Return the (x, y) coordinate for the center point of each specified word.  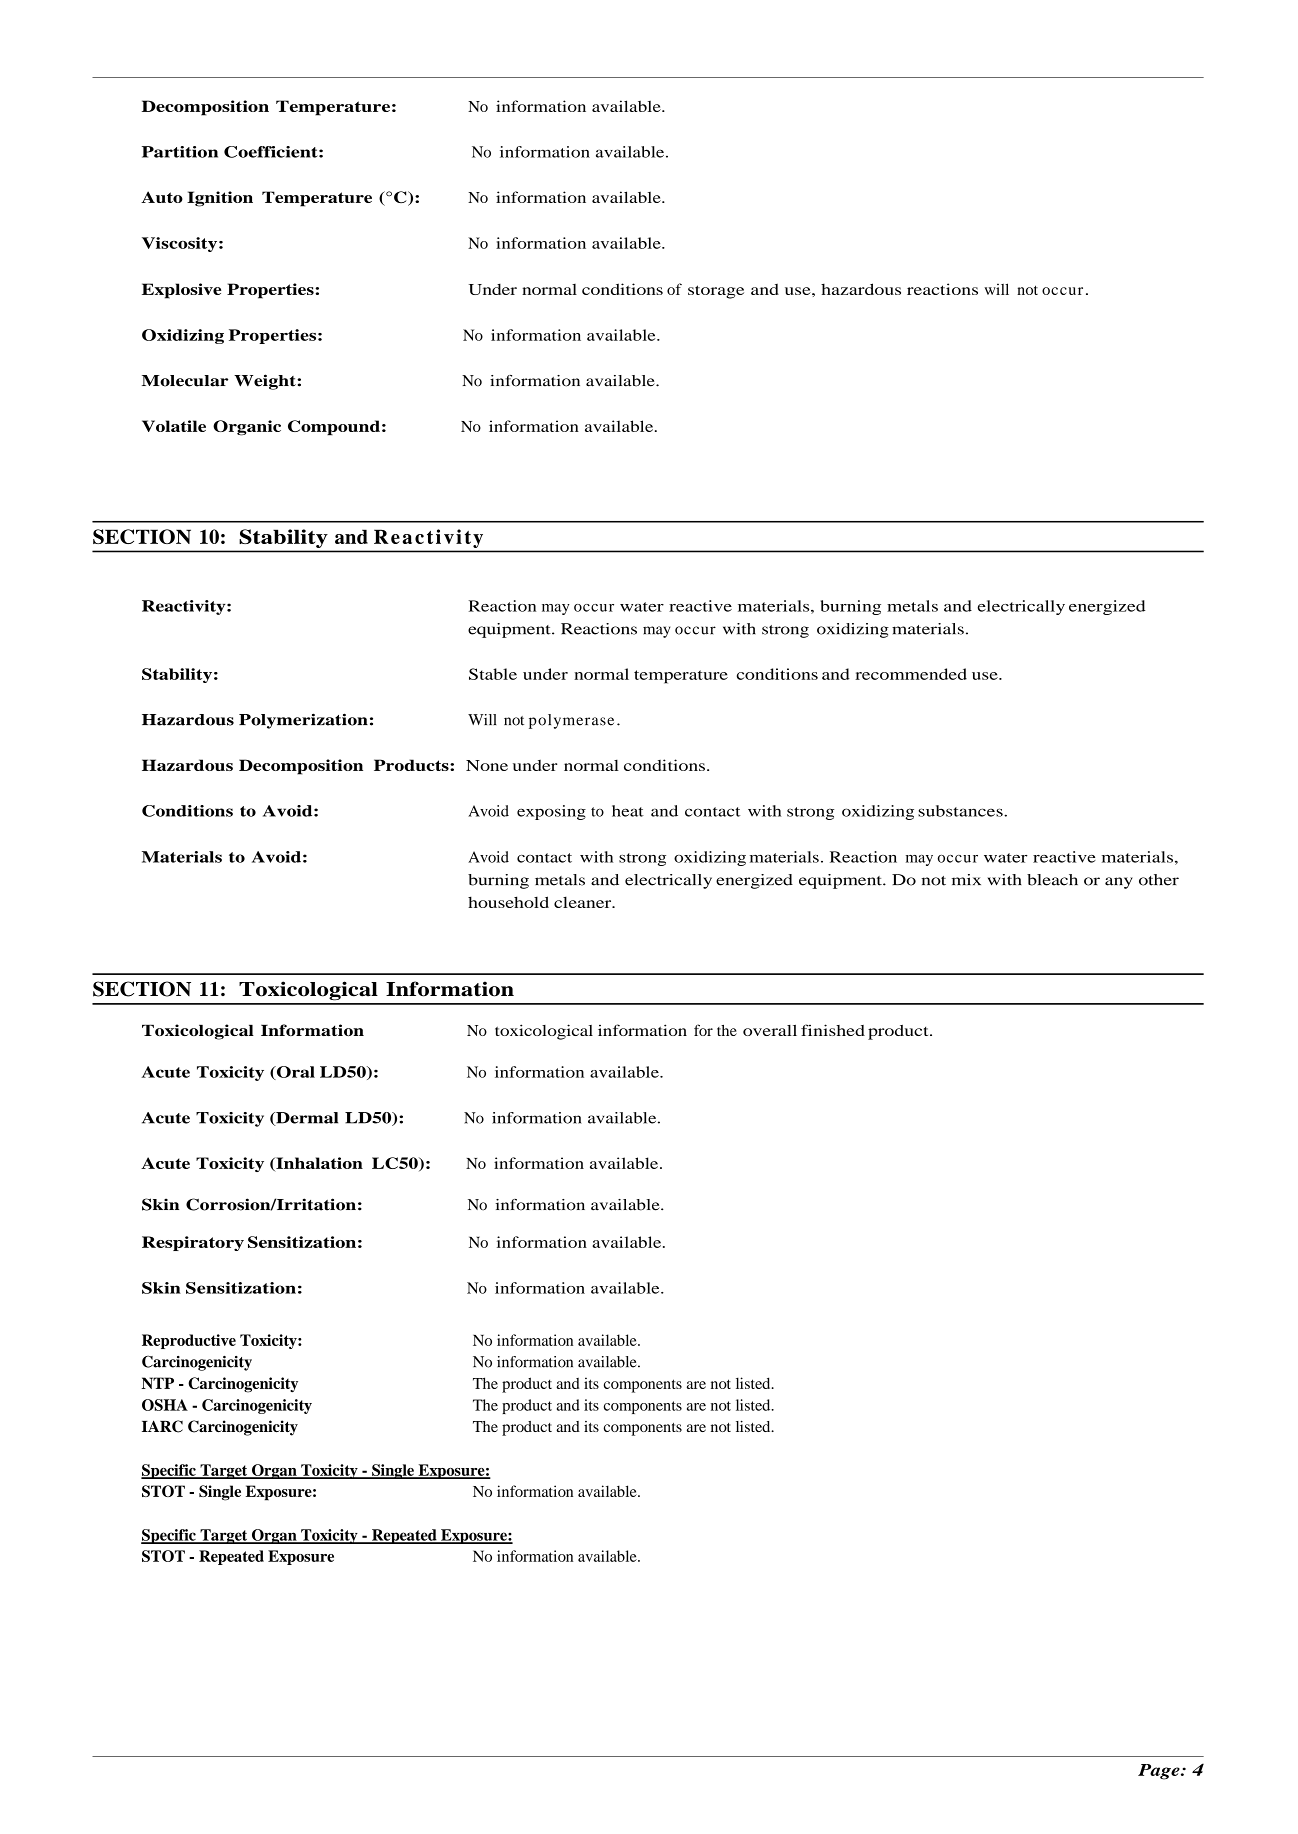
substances (961, 811)
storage (716, 292)
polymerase (571, 721)
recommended (911, 674)
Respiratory (193, 1243)
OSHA (165, 1405)
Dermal (306, 1119)
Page (1160, 1772)
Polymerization (303, 721)
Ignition (220, 199)
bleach (1052, 880)
